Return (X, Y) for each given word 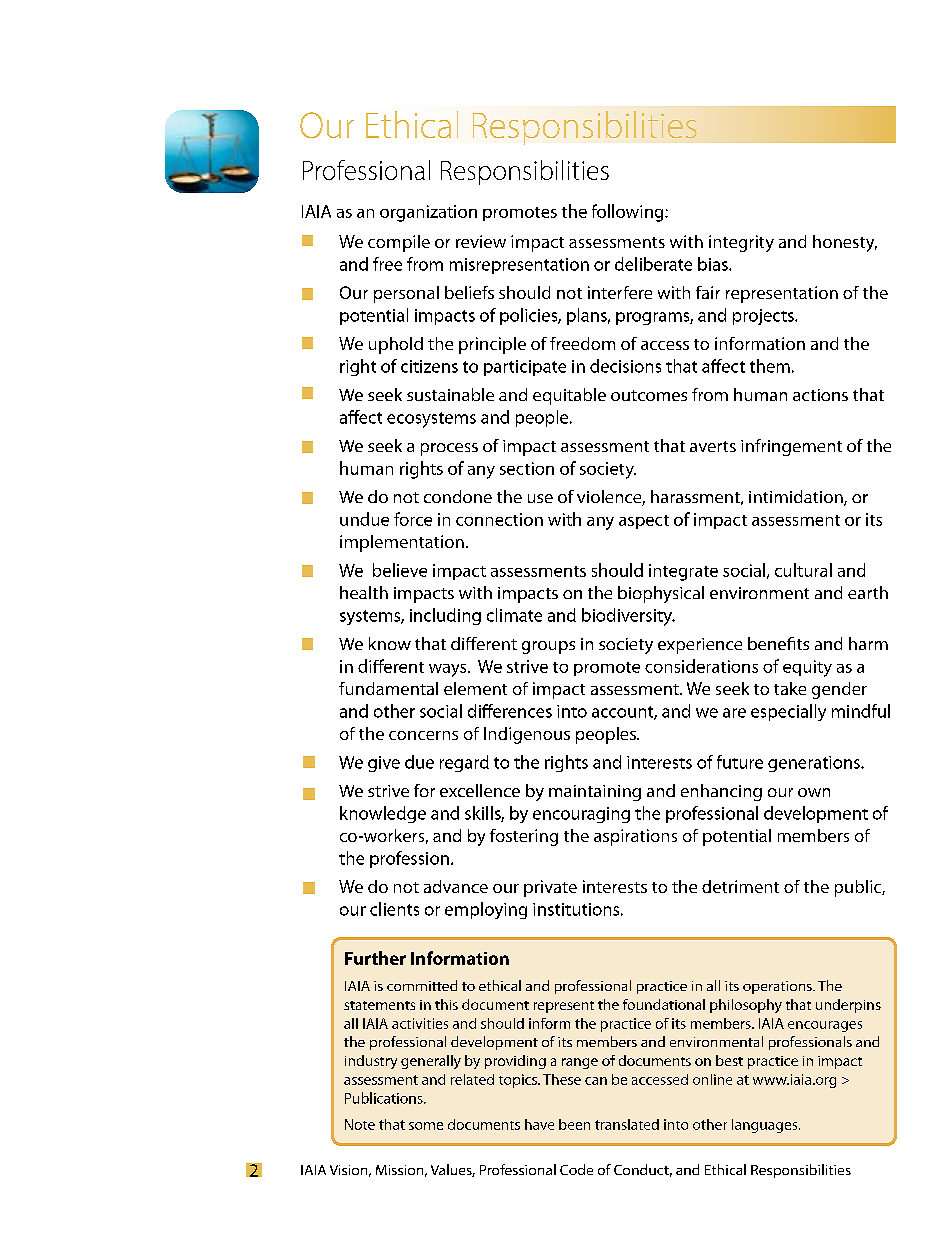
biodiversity (628, 617)
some (426, 1126)
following (629, 213)
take (790, 688)
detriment (740, 886)
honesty (845, 243)
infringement (791, 447)
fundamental (388, 688)
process (449, 449)
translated (627, 1124)
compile (399, 243)
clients (394, 909)
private (550, 888)
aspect (644, 522)
